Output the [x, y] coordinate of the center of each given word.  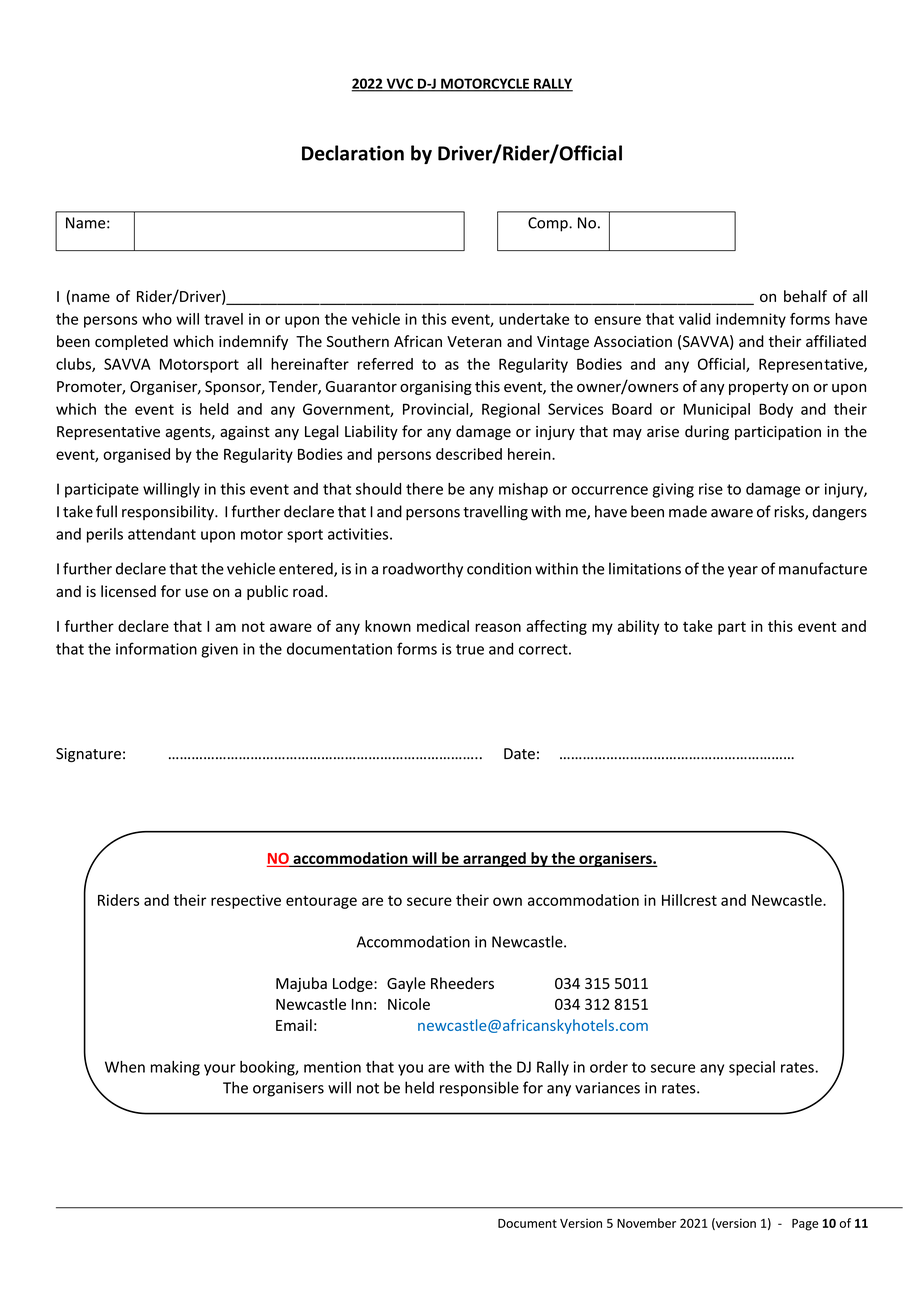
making [175, 1068]
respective [246, 901]
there [424, 489]
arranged [494, 859]
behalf [805, 296]
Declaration [353, 153]
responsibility [169, 512]
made [688, 511]
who [157, 319]
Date [519, 754]
